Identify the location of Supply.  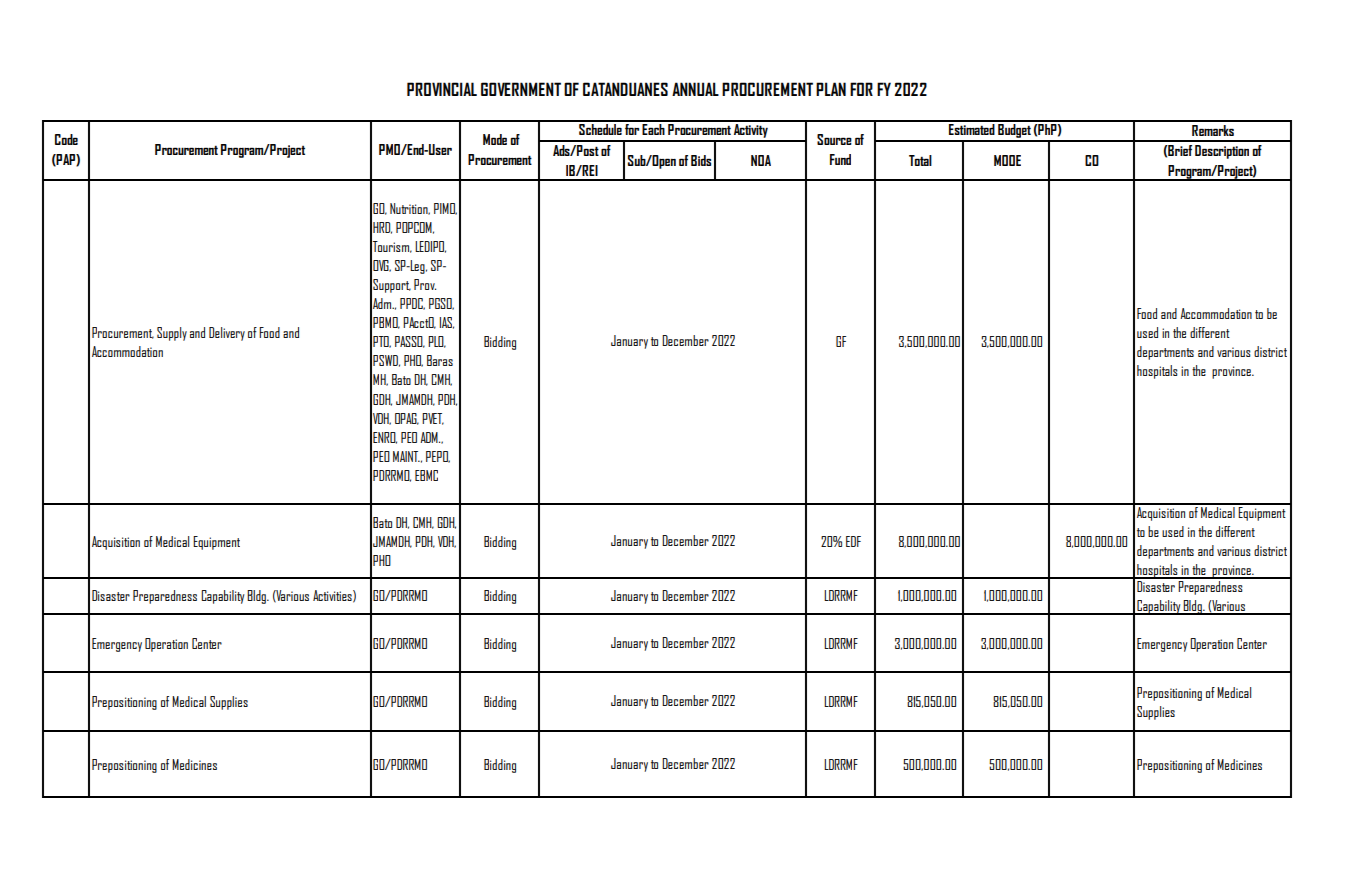
(172, 334).
